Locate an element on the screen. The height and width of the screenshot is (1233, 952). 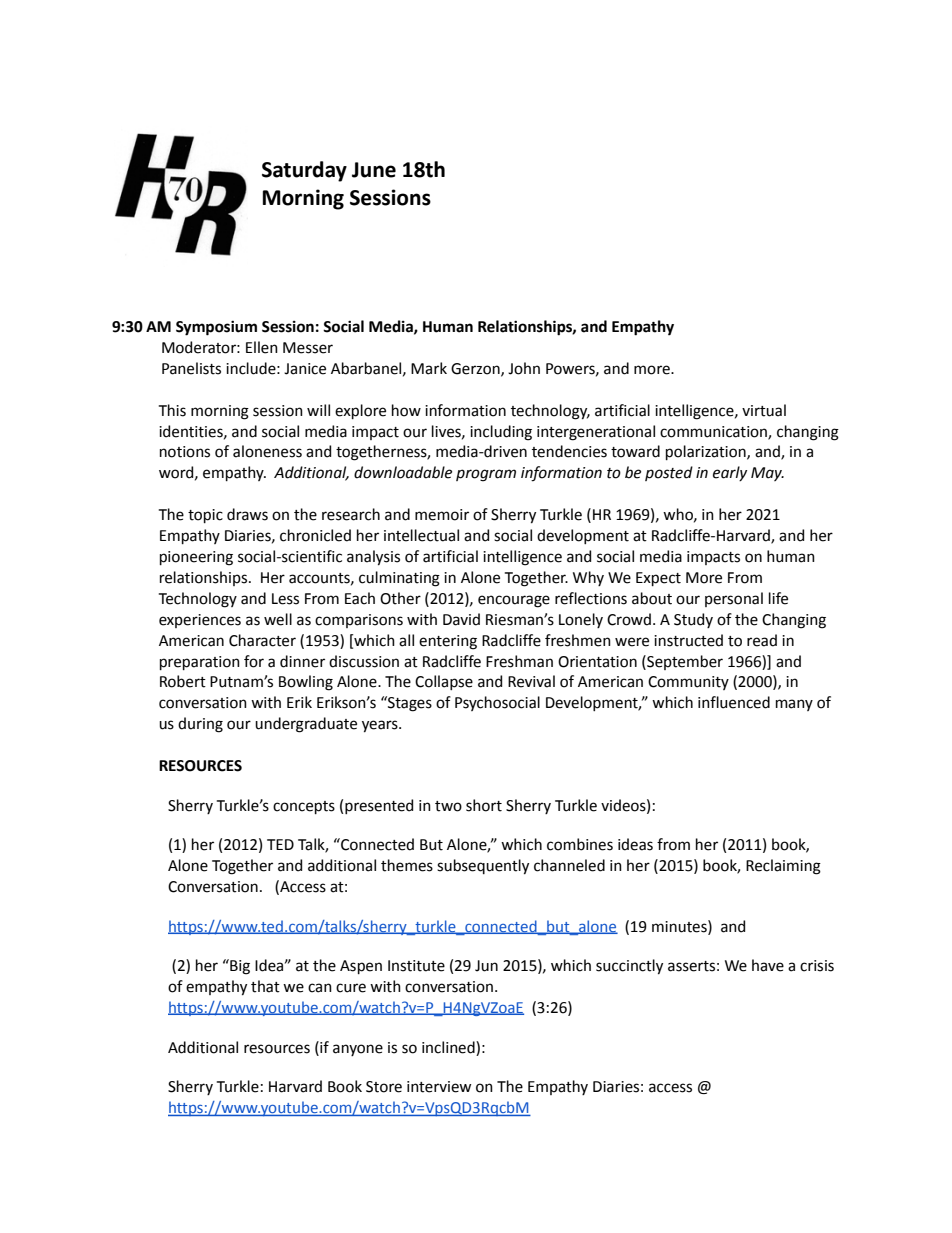
inclined is located at coordinates (449, 1047).
